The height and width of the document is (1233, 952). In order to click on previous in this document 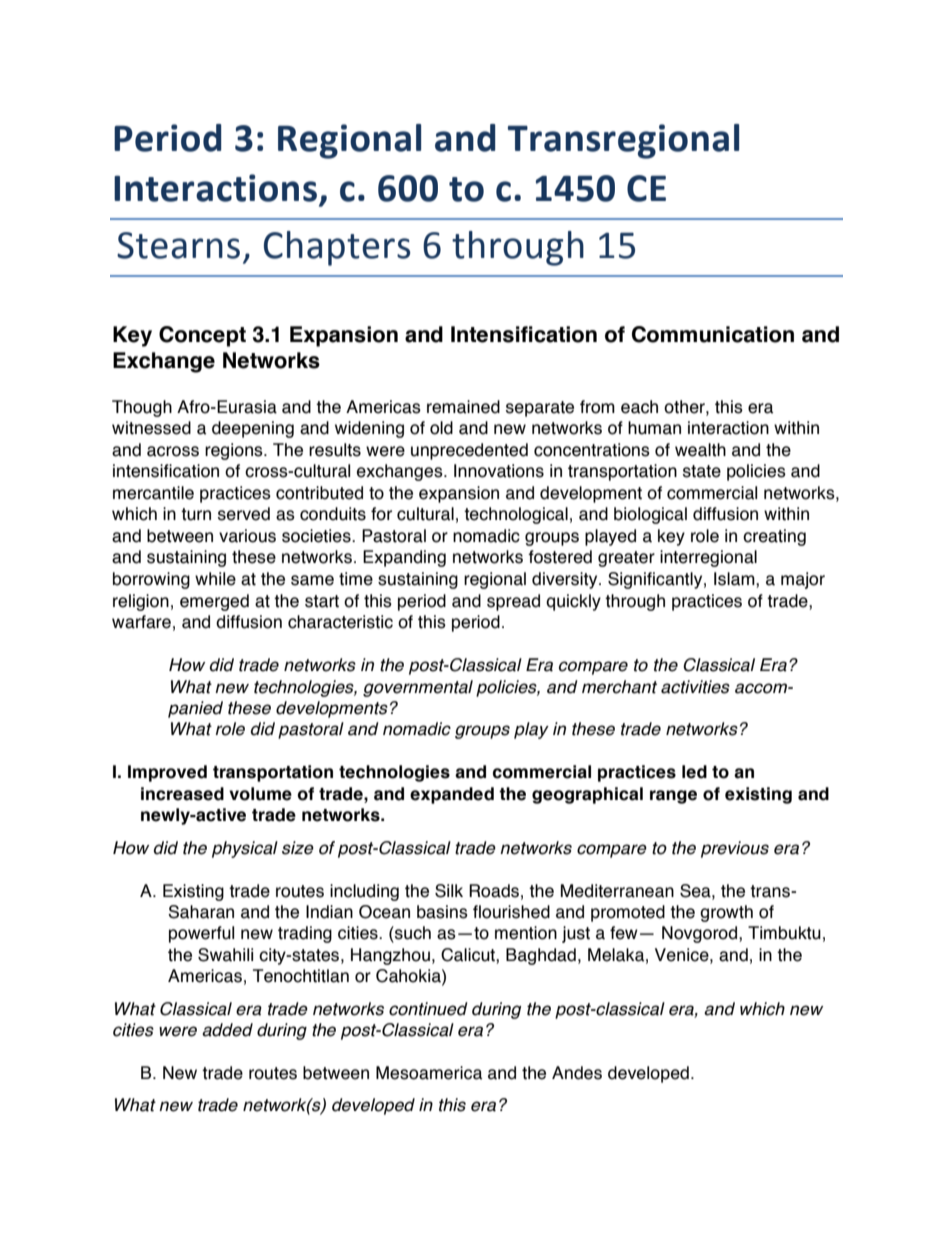, I will do `click(735, 849)`.
